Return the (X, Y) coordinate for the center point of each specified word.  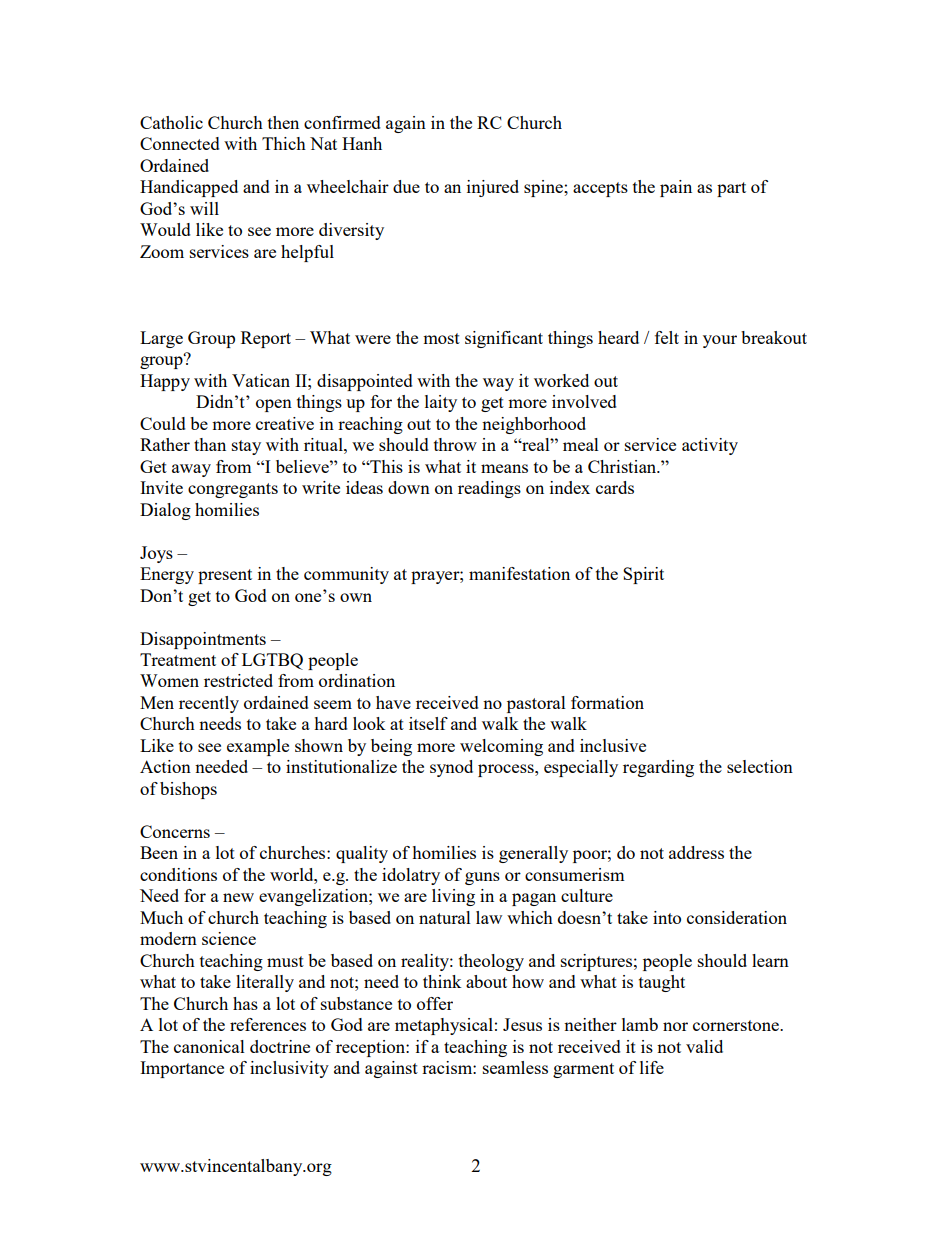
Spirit (643, 575)
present (225, 576)
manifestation (519, 573)
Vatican (261, 380)
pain (676, 188)
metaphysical (444, 1026)
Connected (180, 143)
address (696, 852)
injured (493, 188)
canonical (209, 1046)
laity (441, 403)
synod (451, 768)
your (720, 341)
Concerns (175, 831)
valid (704, 1046)
